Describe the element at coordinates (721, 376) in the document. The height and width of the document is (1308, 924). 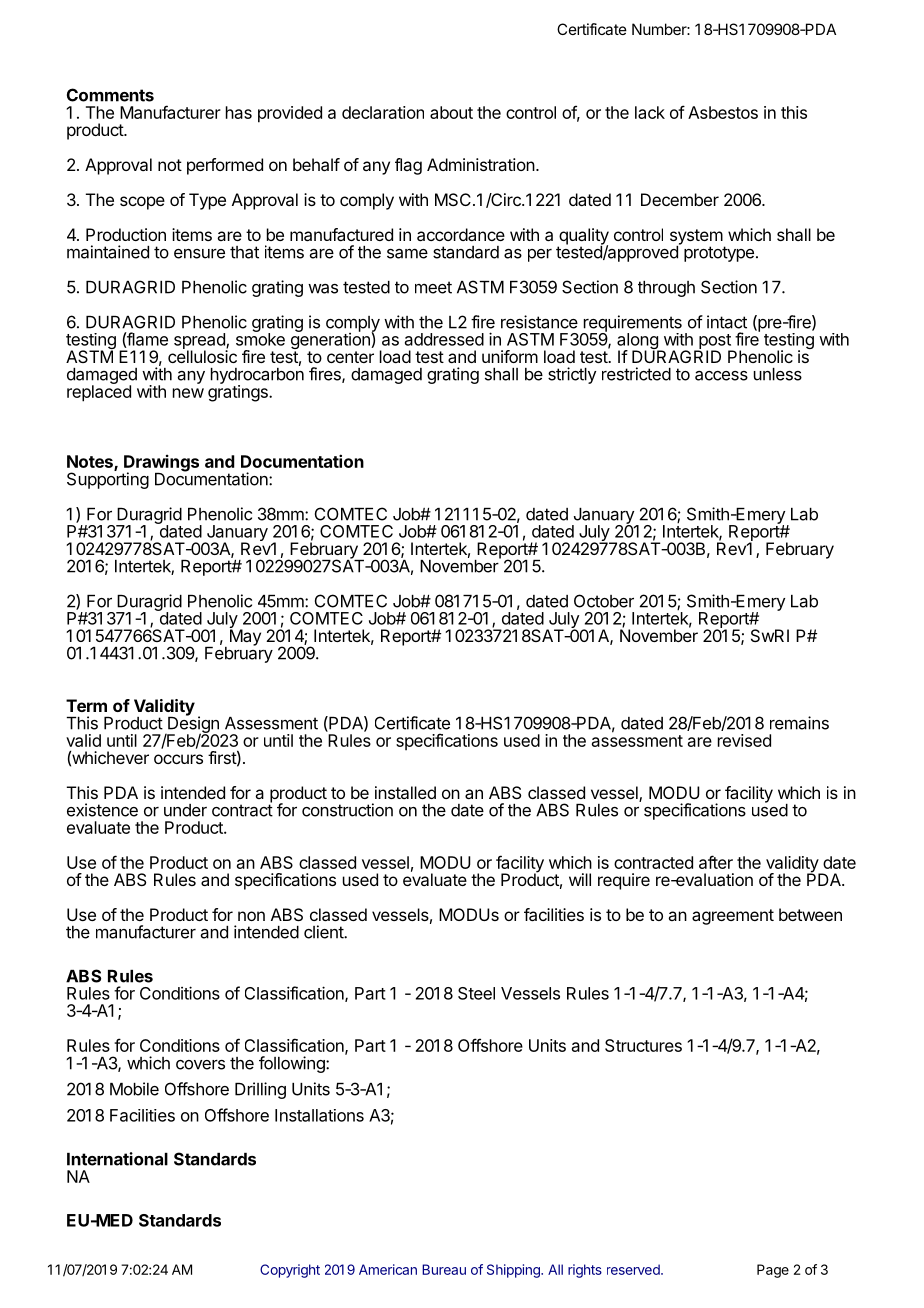
I see `access` at that location.
